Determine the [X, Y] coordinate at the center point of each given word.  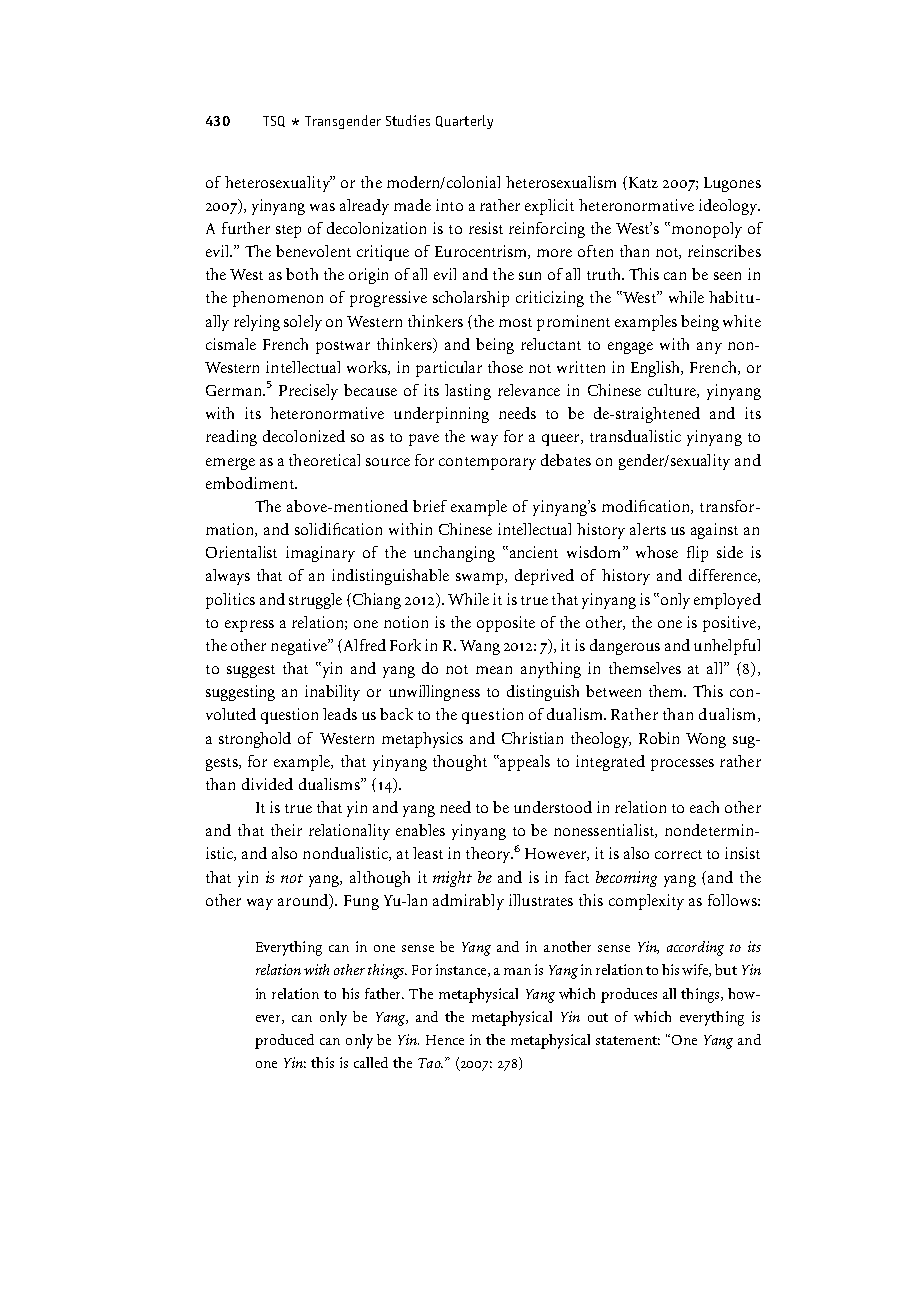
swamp [481, 579]
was [322, 207]
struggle [315, 601]
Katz [642, 182]
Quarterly [464, 122]
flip [697, 554]
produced [284, 1041]
